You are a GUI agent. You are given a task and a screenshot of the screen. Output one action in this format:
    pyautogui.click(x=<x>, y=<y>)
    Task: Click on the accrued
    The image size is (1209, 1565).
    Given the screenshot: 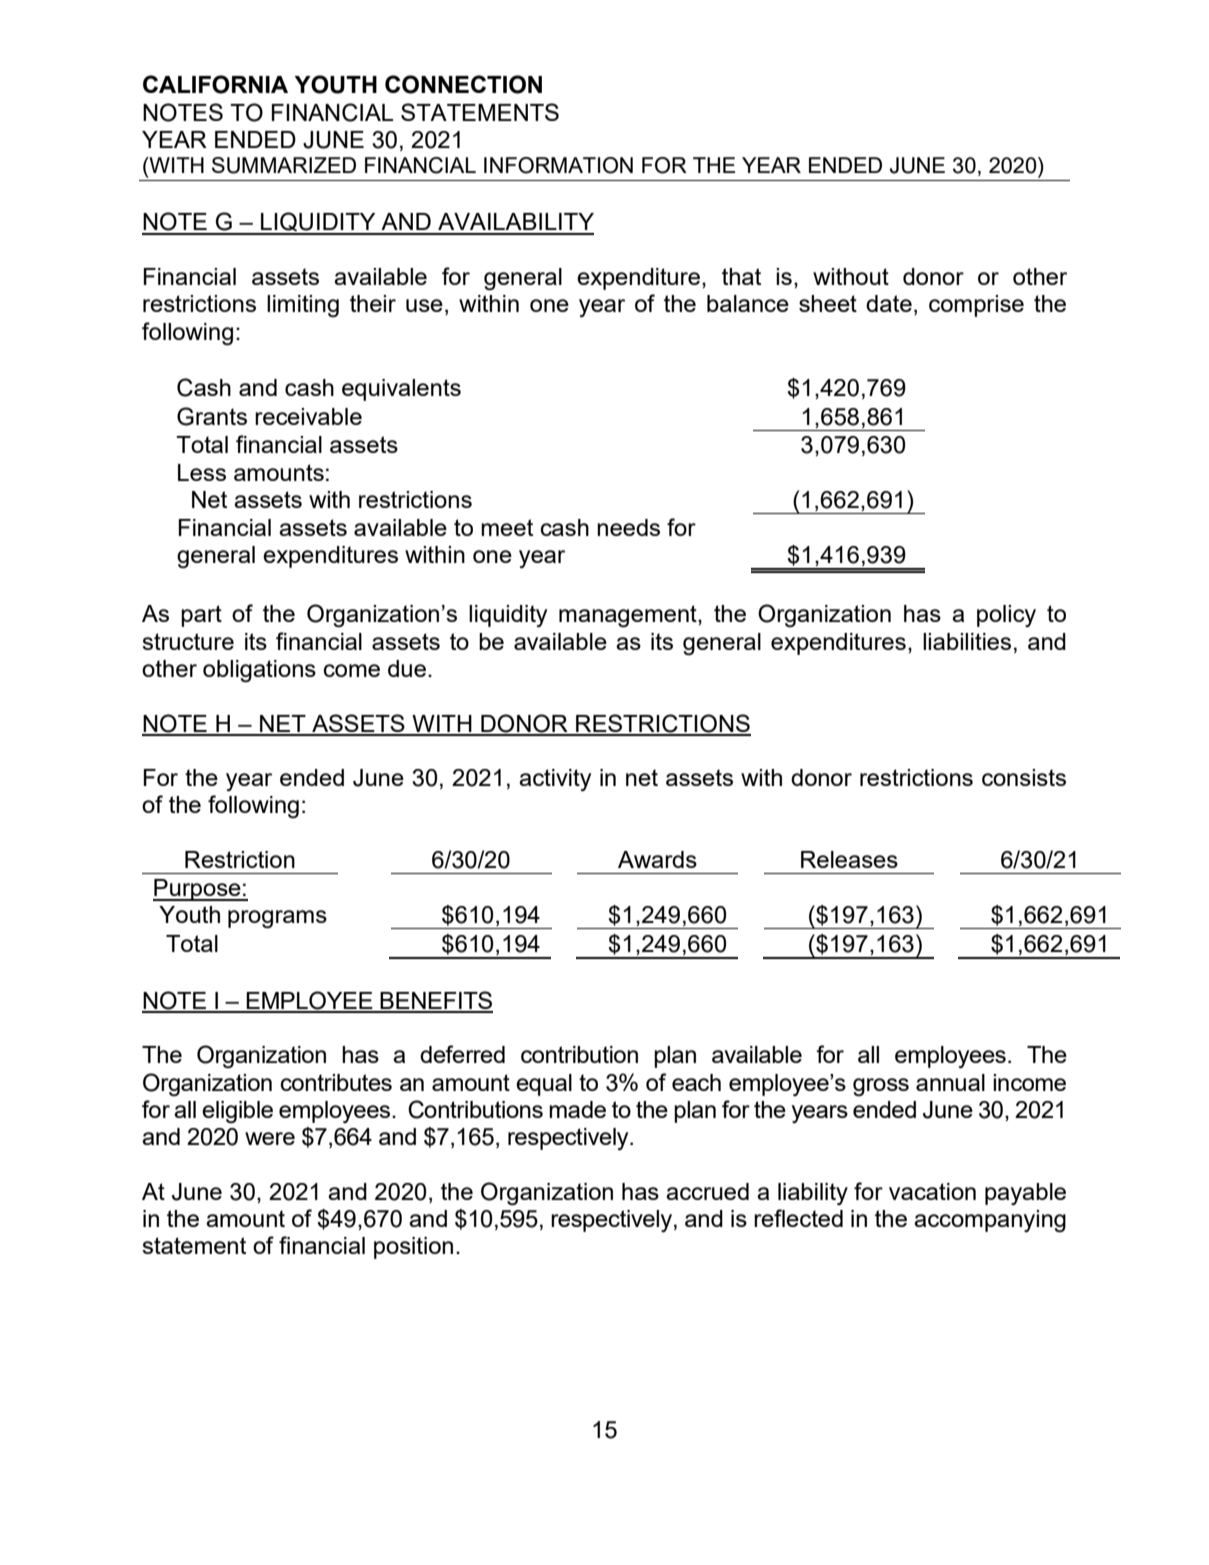 What is the action you would take?
    pyautogui.click(x=707, y=1191)
